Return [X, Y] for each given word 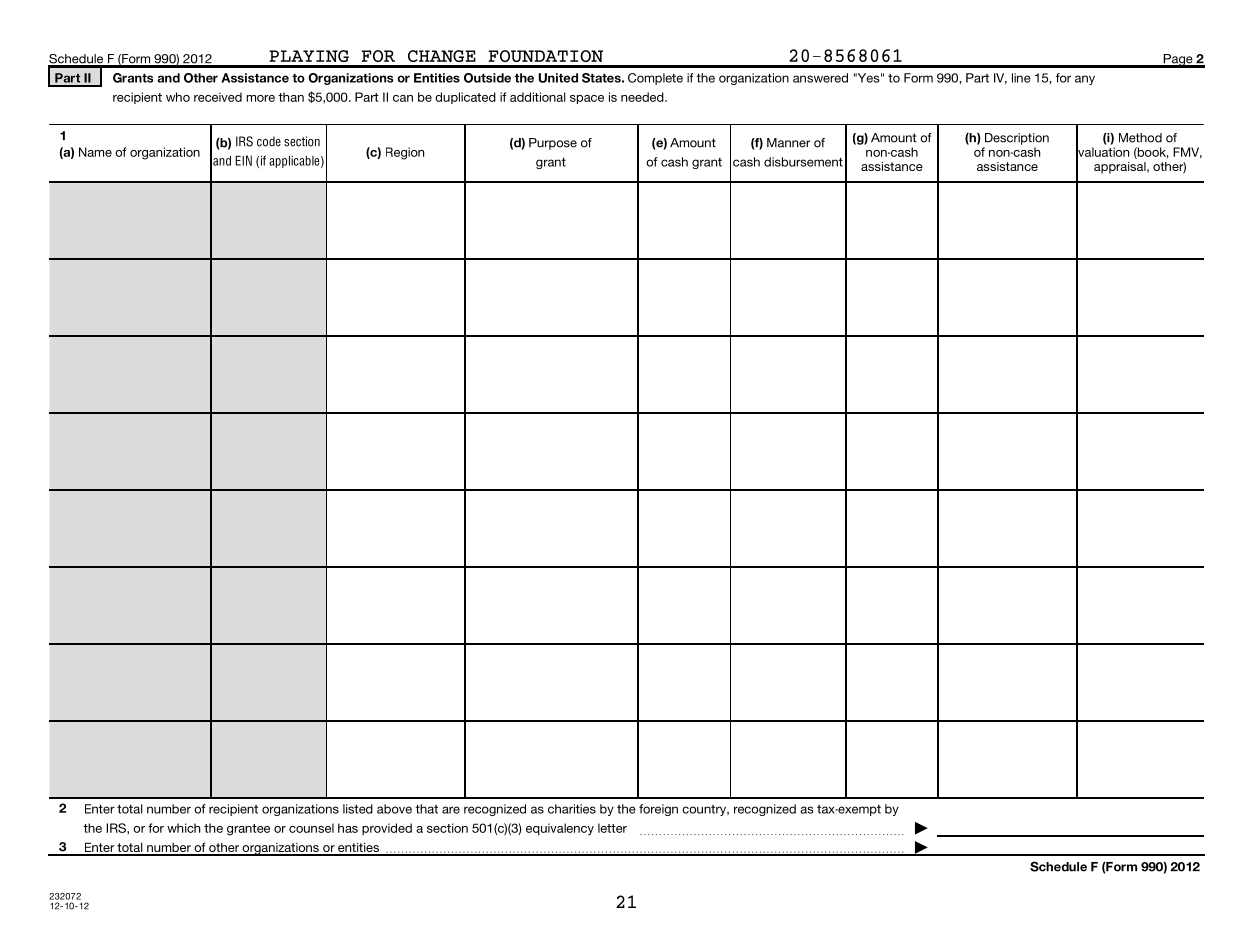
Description [1017, 139]
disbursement [803, 162]
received [218, 97]
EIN [243, 160]
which [184, 828]
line [1021, 78]
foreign [658, 810]
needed [643, 97]
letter [612, 828]
